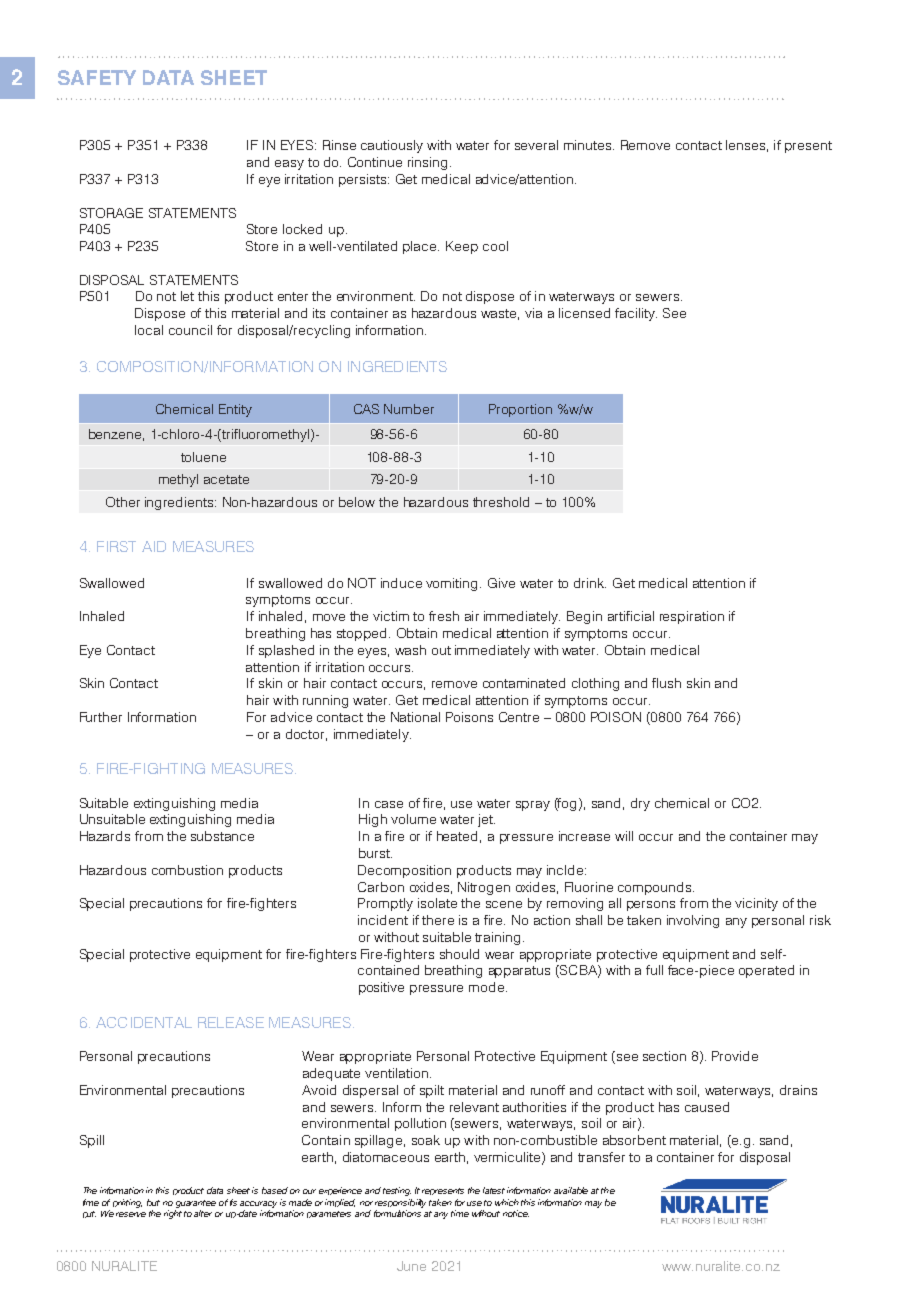 This page has height=1308, width=924. Describe the element at coordinates (101, 717) in the page. I see `Further` at that location.
